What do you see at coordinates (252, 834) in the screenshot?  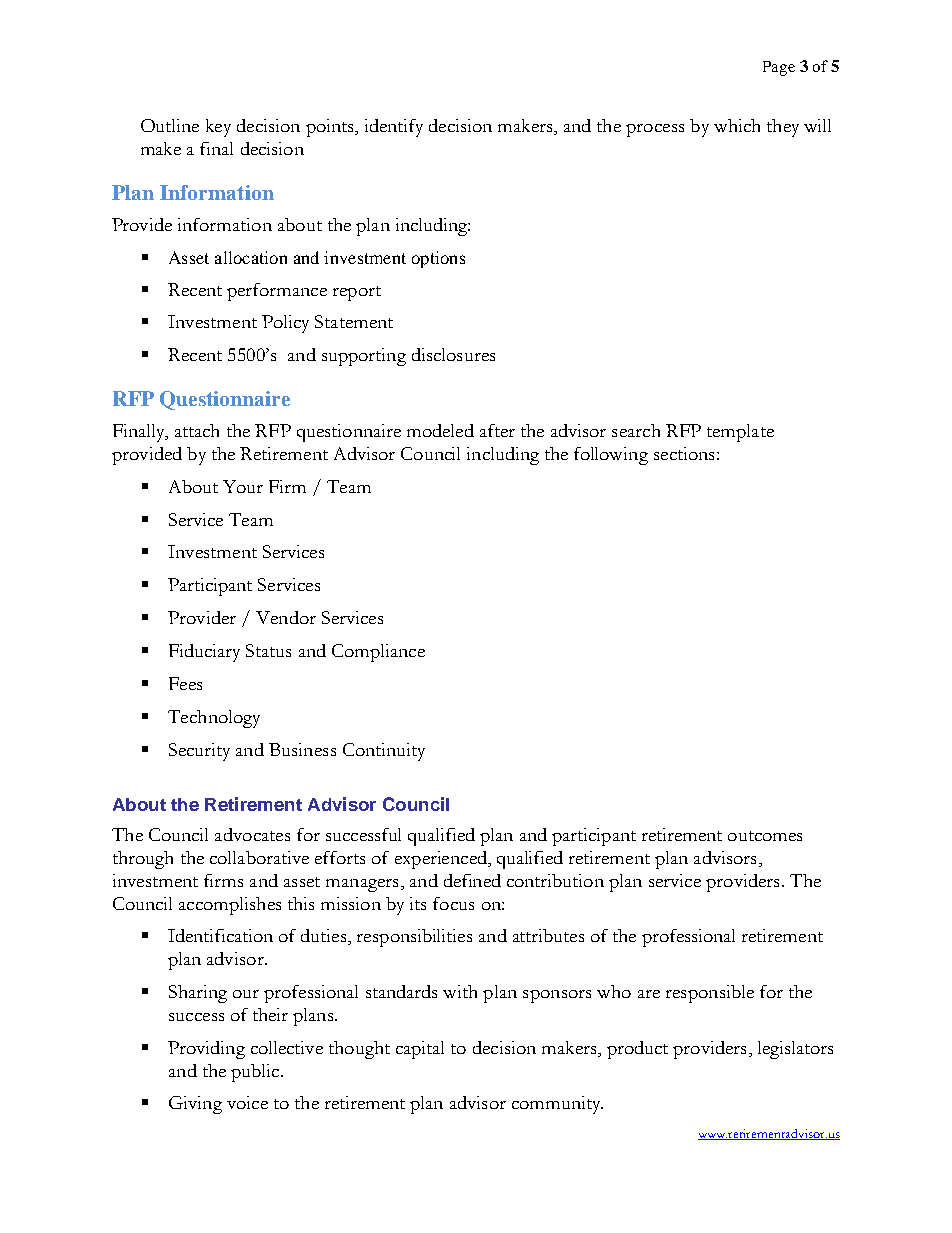 I see `advocates` at bounding box center [252, 834].
